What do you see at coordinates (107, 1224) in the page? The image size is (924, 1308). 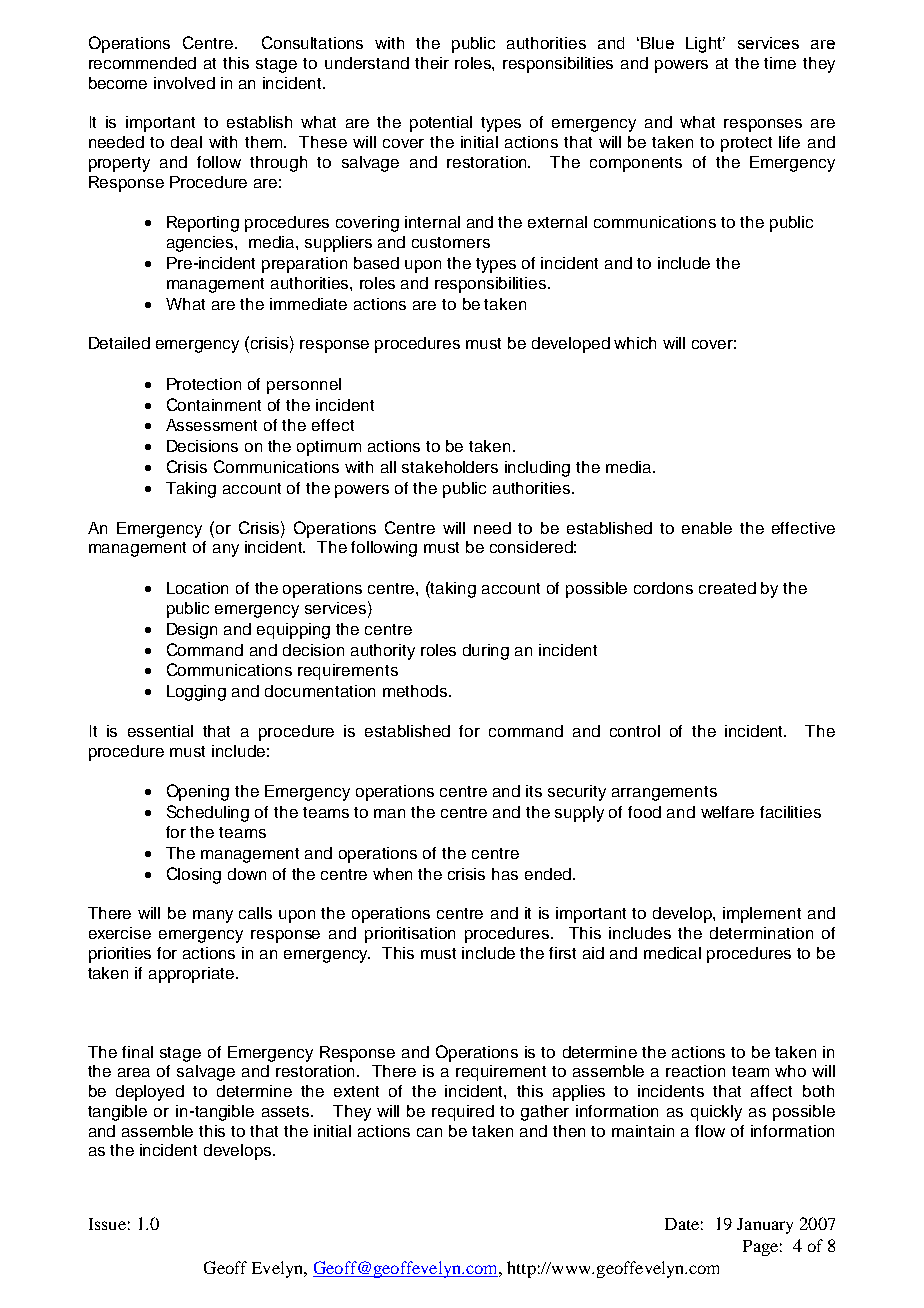 I see `Issue` at bounding box center [107, 1224].
